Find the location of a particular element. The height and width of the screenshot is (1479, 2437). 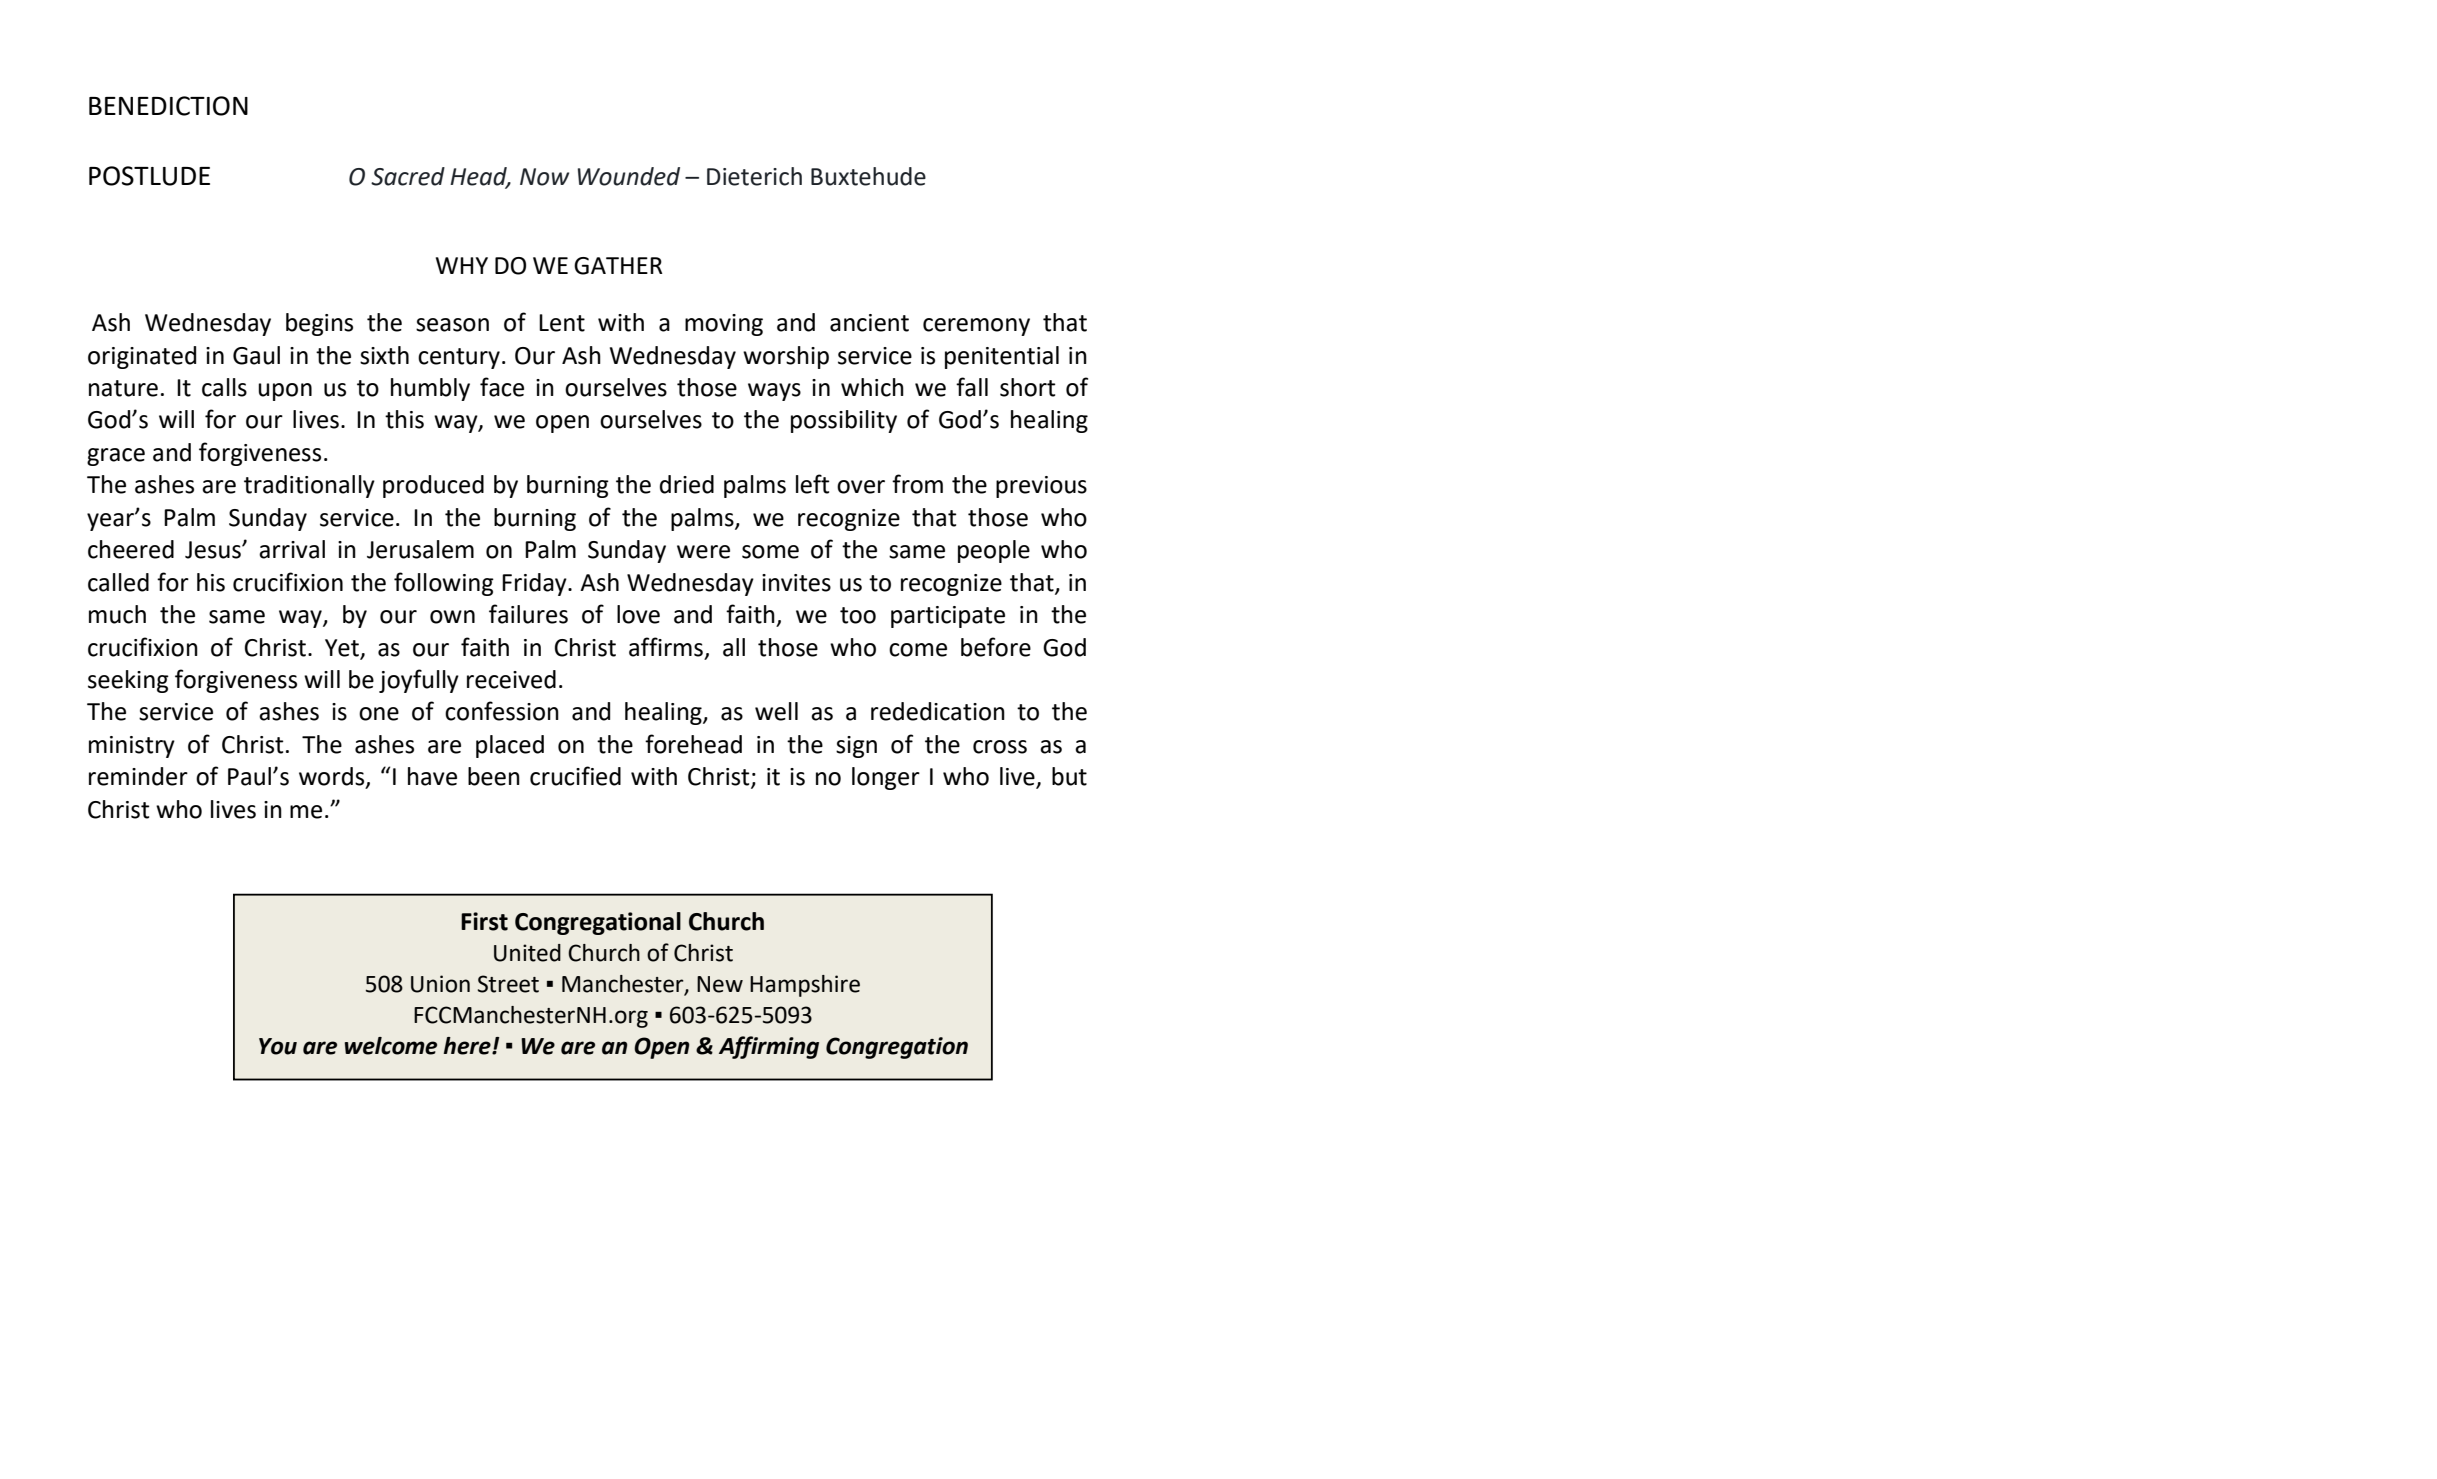

Friday is located at coordinates (535, 584).
